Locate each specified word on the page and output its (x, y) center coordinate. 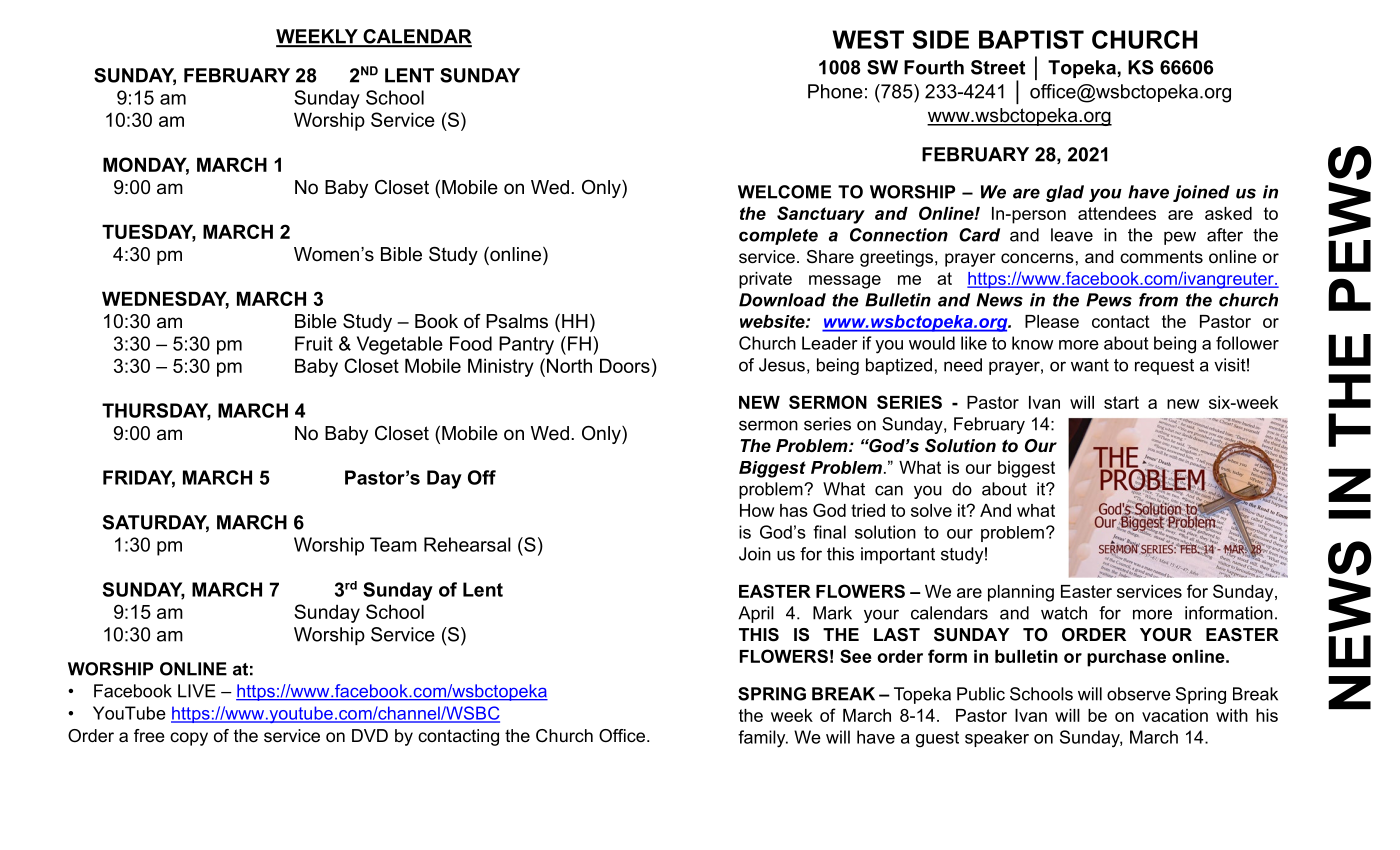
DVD (370, 735)
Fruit (314, 343)
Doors (625, 365)
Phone (835, 91)
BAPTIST (1031, 39)
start (1121, 402)
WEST (868, 39)
